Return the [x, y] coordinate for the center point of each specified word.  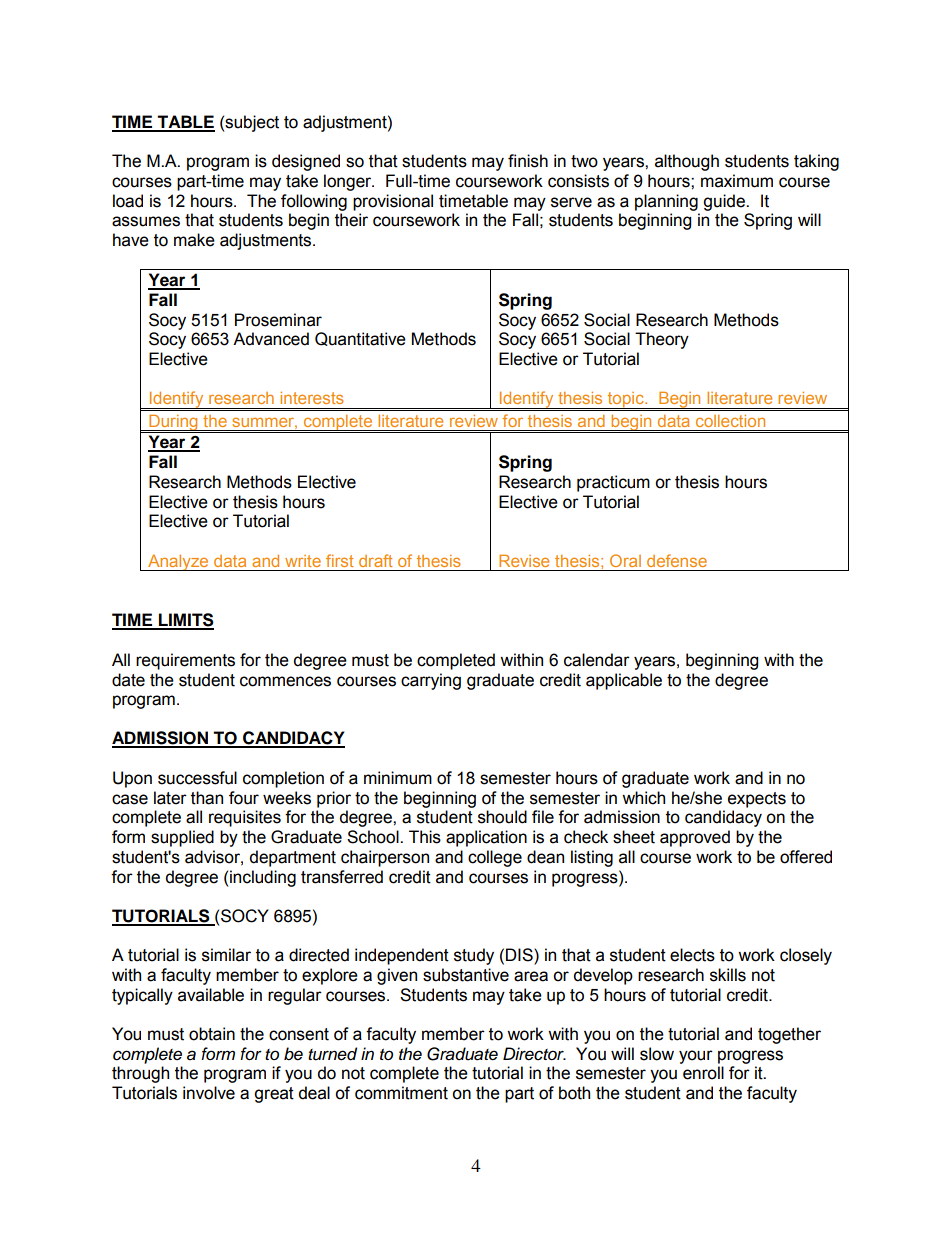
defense [677, 560]
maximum [737, 181]
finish [528, 161]
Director [534, 1054]
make [194, 240]
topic [626, 400]
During [173, 424]
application [486, 838]
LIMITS [185, 621]
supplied [182, 838]
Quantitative [360, 339]
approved [695, 838]
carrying [431, 681]
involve [209, 1093]
